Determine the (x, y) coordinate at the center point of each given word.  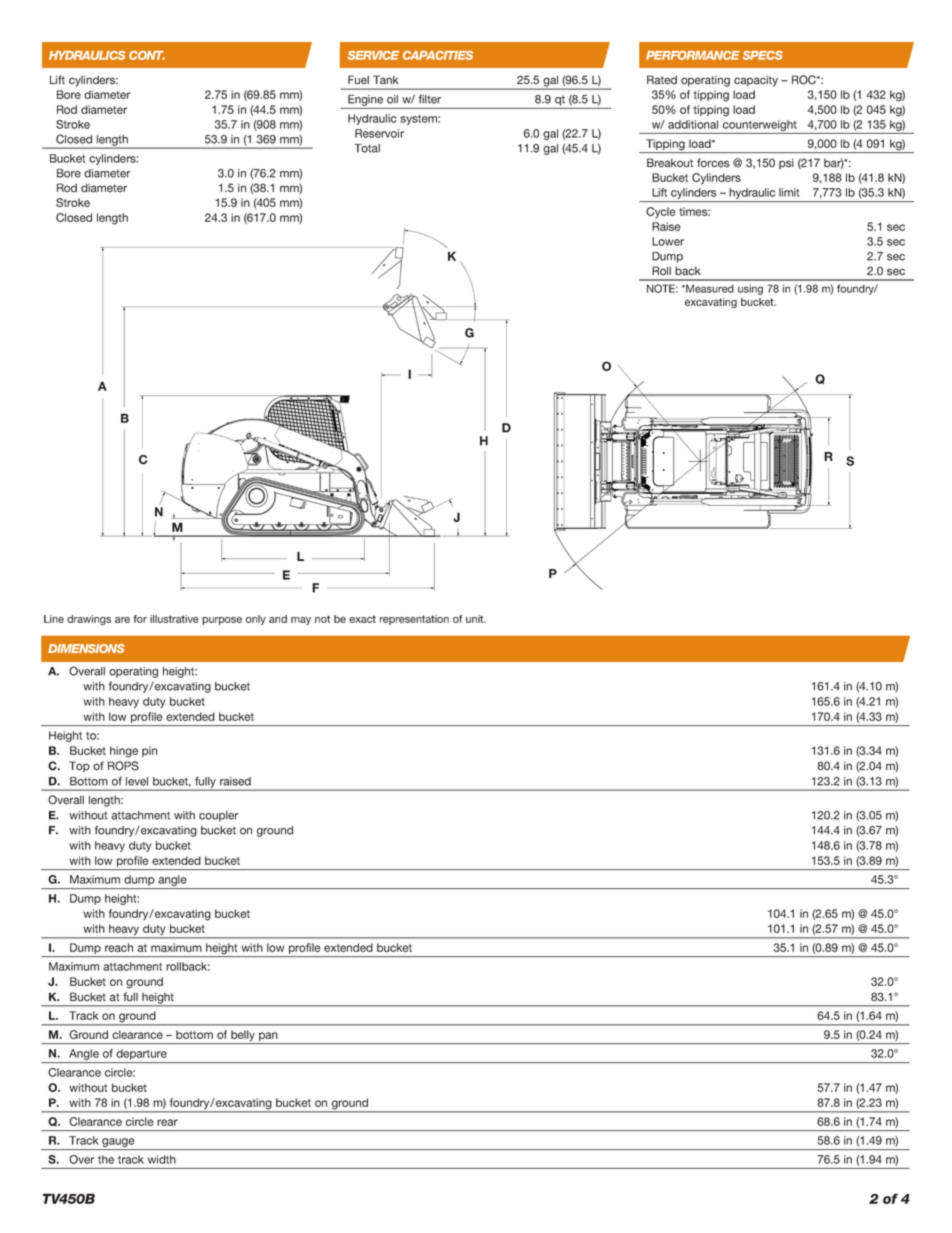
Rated (662, 80)
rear (167, 1122)
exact (362, 619)
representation (414, 620)
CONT (147, 55)
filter (430, 99)
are (122, 620)
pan (268, 1038)
